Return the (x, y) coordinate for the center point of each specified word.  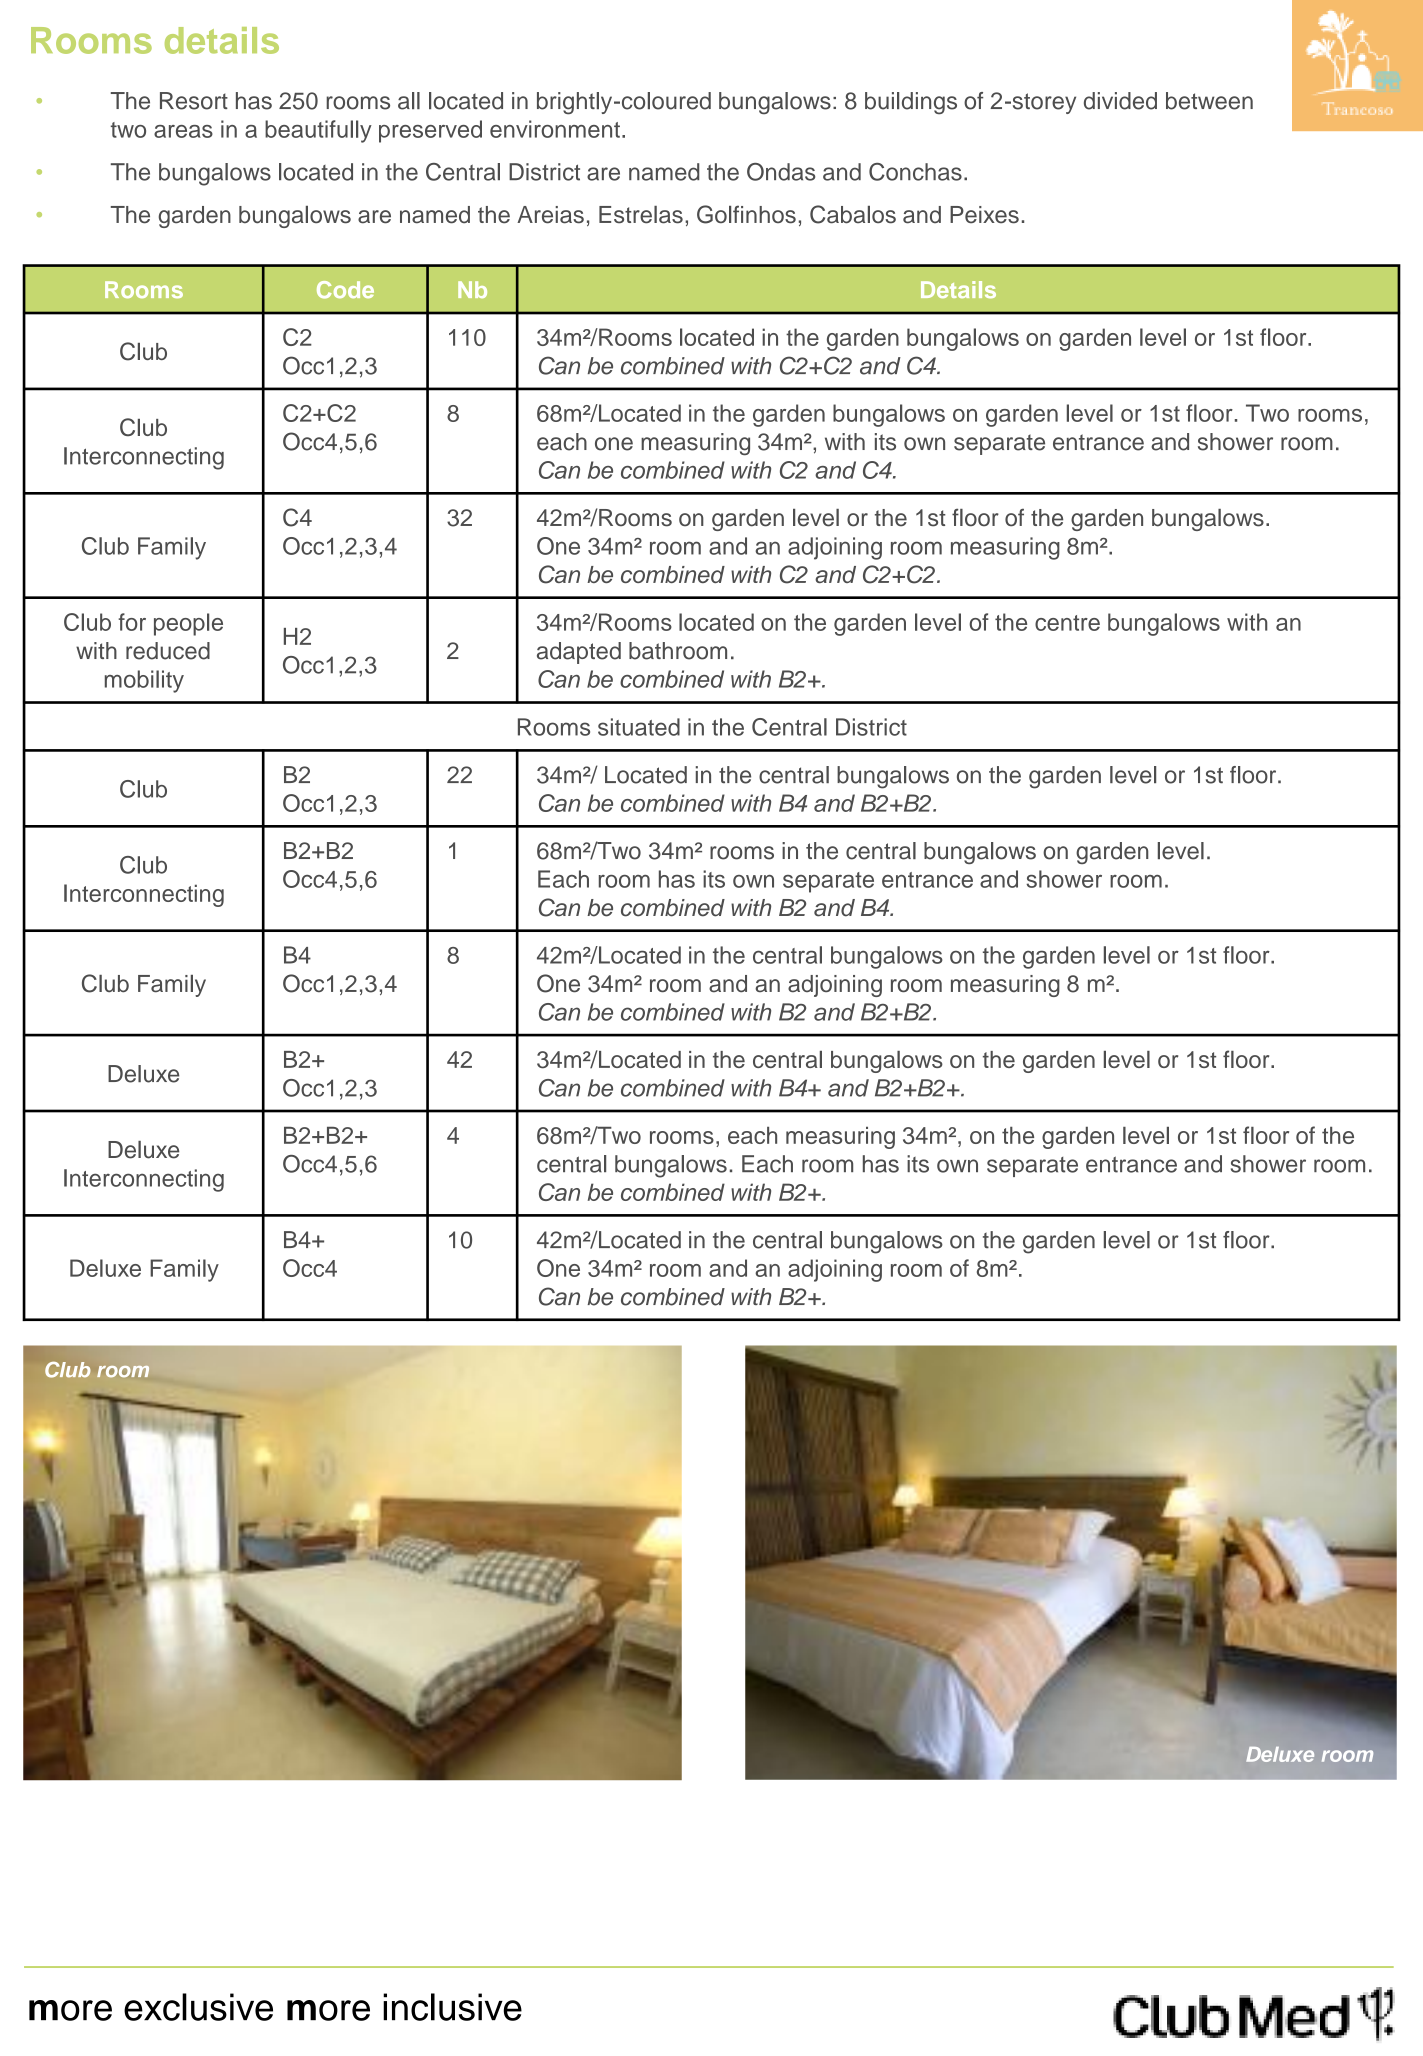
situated (639, 727)
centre (1067, 623)
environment (555, 129)
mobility (144, 681)
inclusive (452, 2007)
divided (1120, 101)
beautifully (318, 131)
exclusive (198, 2007)
